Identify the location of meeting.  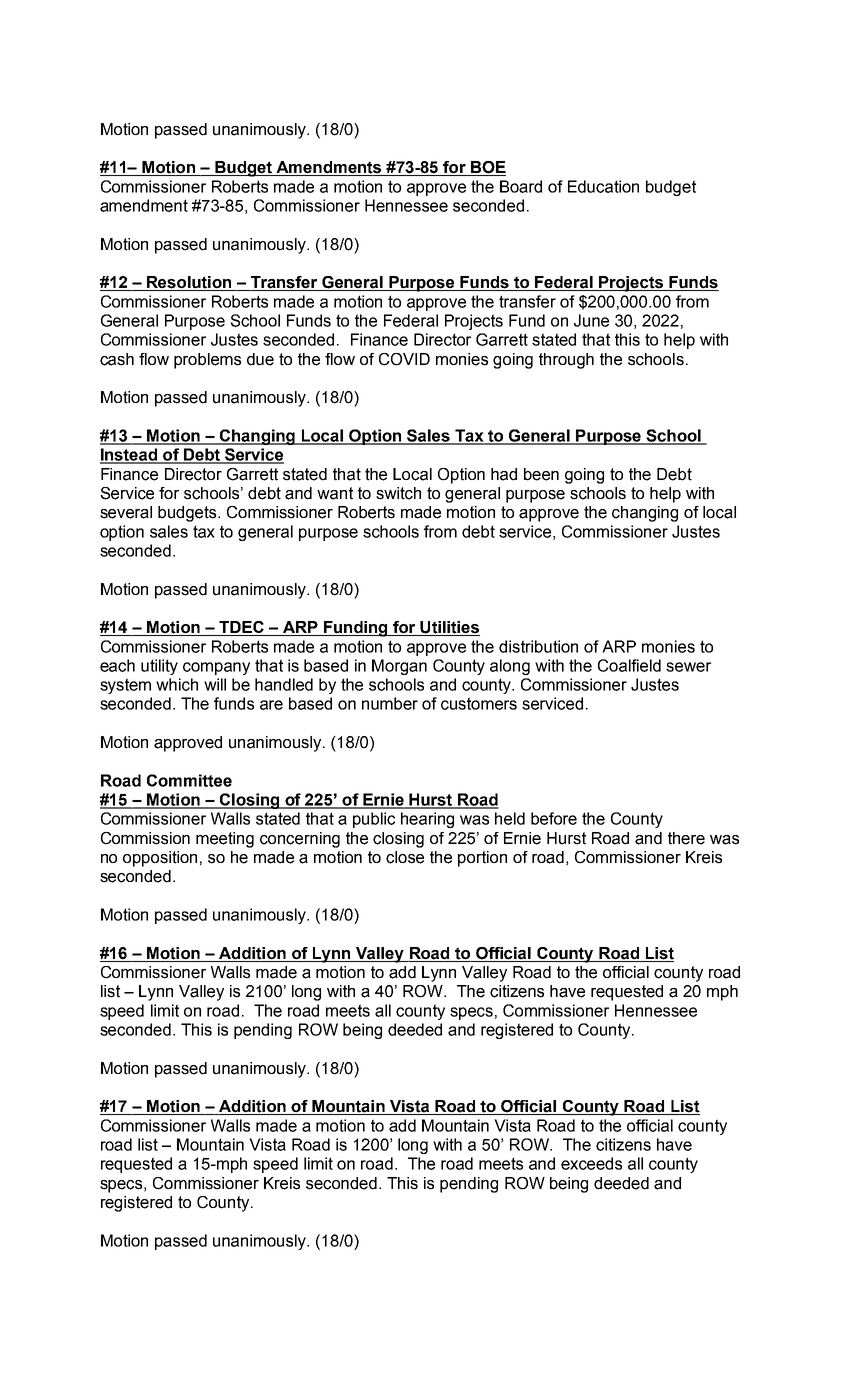
(225, 840).
